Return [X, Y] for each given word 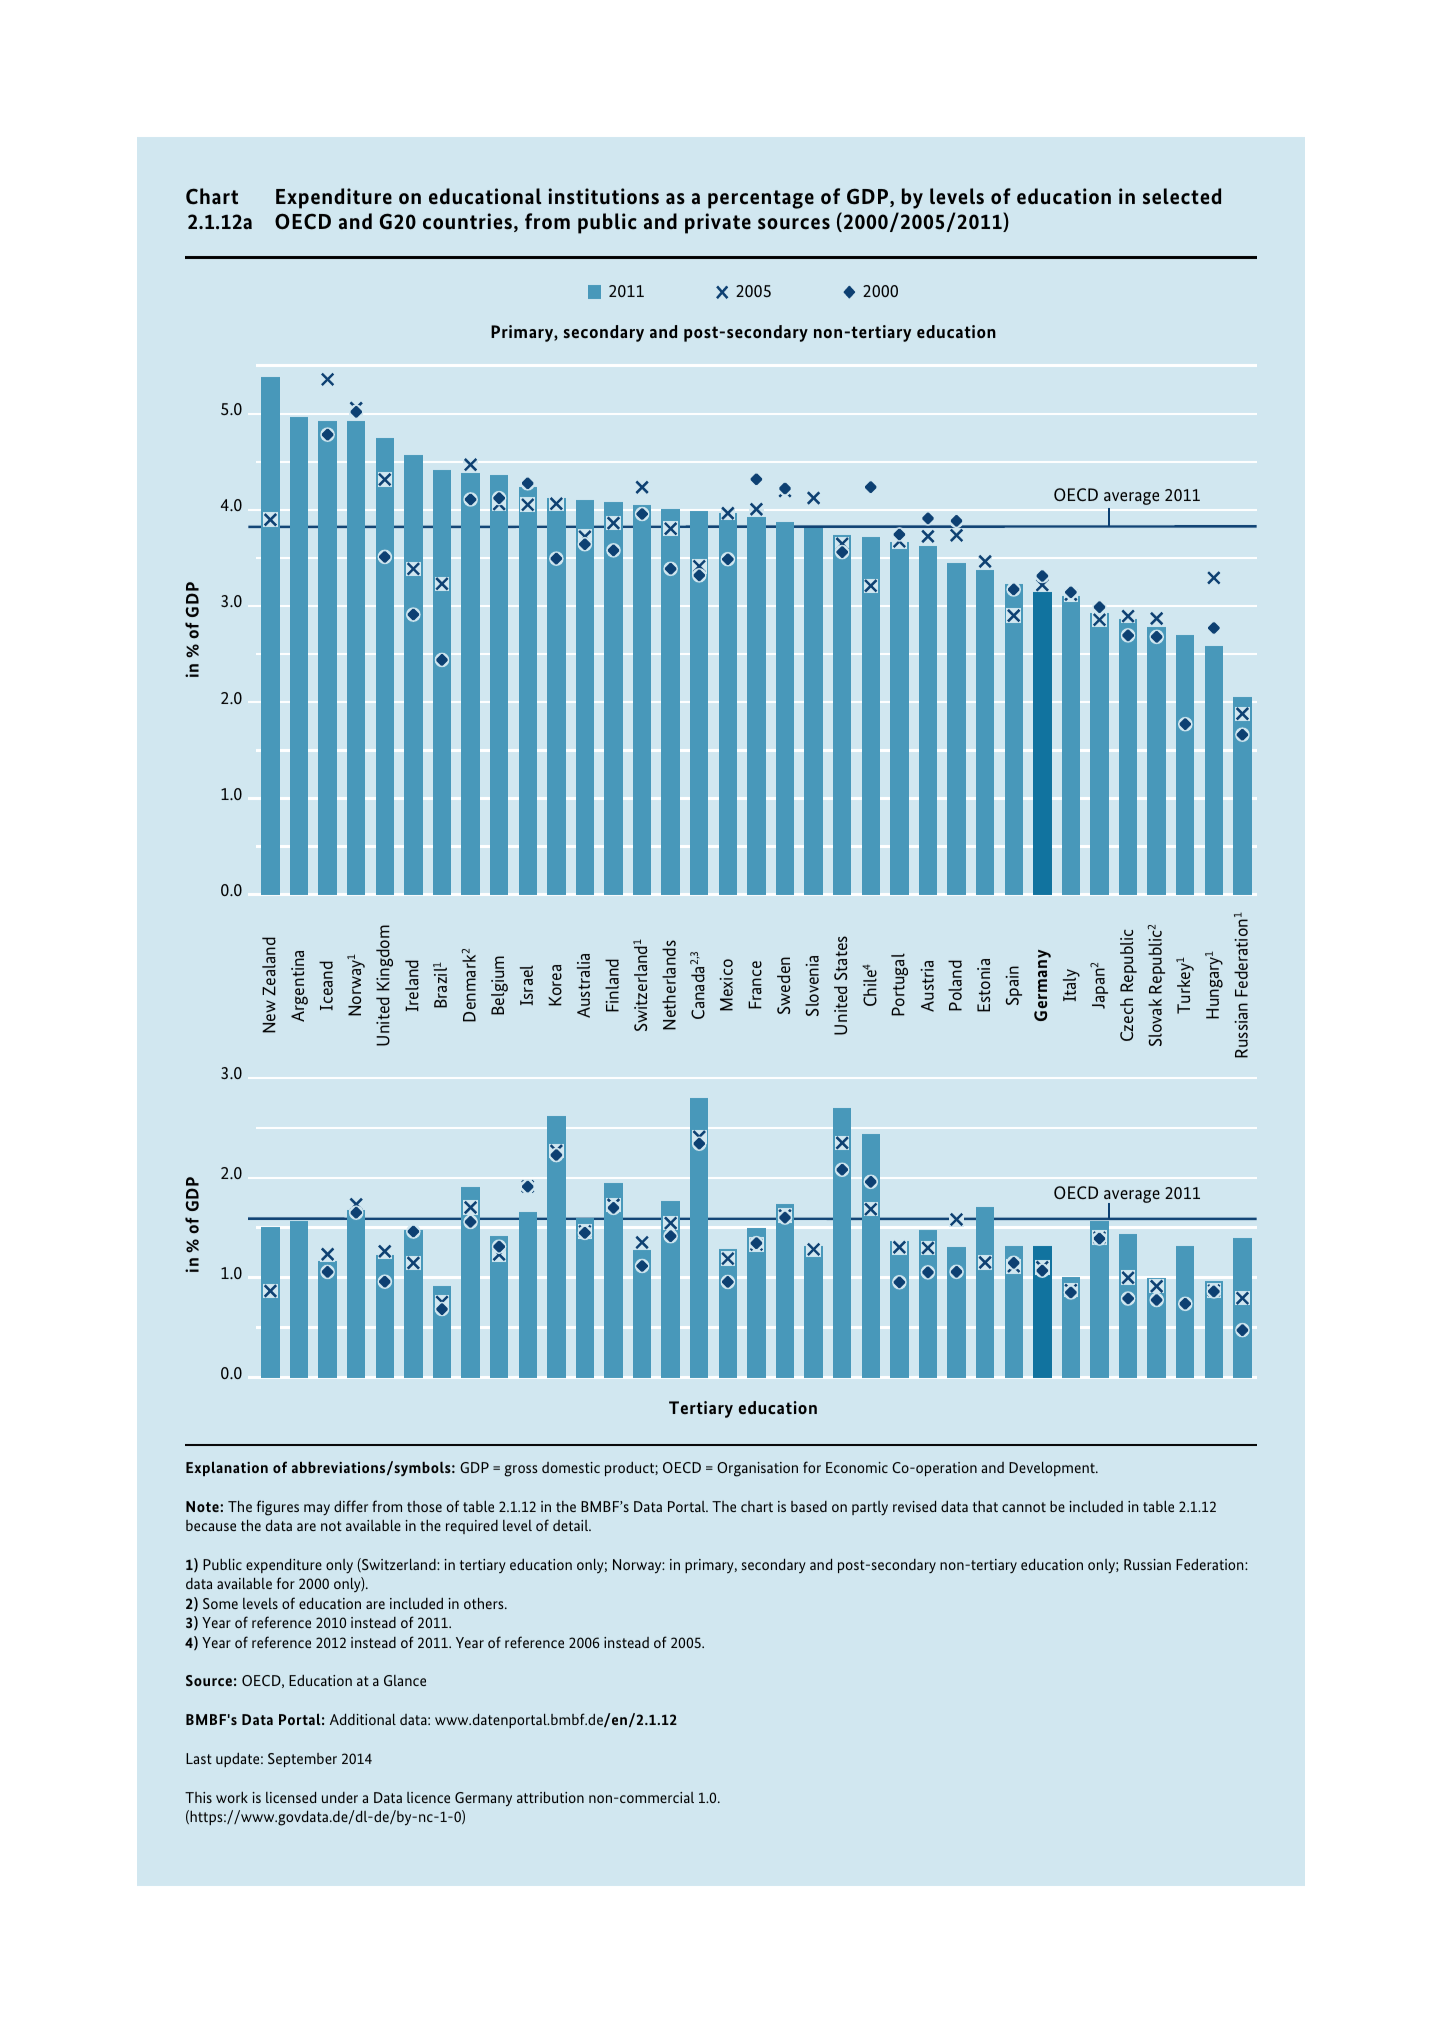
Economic [857, 1467]
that [985, 1506]
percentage [761, 199]
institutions [604, 196]
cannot [1024, 1507]
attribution [550, 1797]
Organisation [757, 1469]
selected [1182, 196]
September [302, 1760]
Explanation [227, 1468]
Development [1053, 1469]
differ [351, 1506]
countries [467, 221]
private [718, 223]
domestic [571, 1467]
